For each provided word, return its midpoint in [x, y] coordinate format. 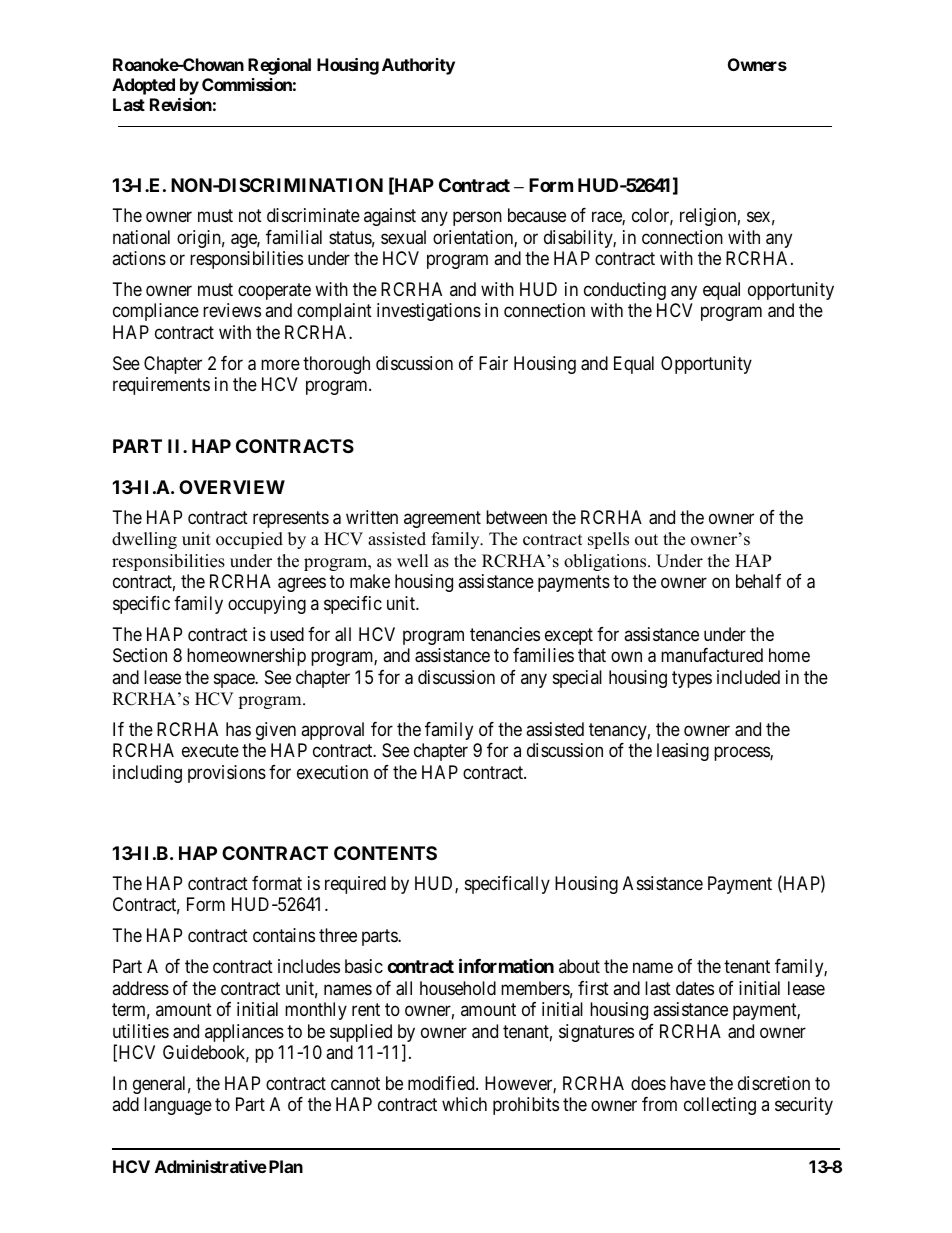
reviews [232, 310]
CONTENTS [385, 853]
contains [284, 935]
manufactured [712, 655]
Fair [493, 363]
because [537, 215]
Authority [418, 66]
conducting [625, 291]
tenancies [505, 634]
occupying [267, 605]
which [464, 1104]
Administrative [211, 1166]
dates [695, 988]
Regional [279, 66]
